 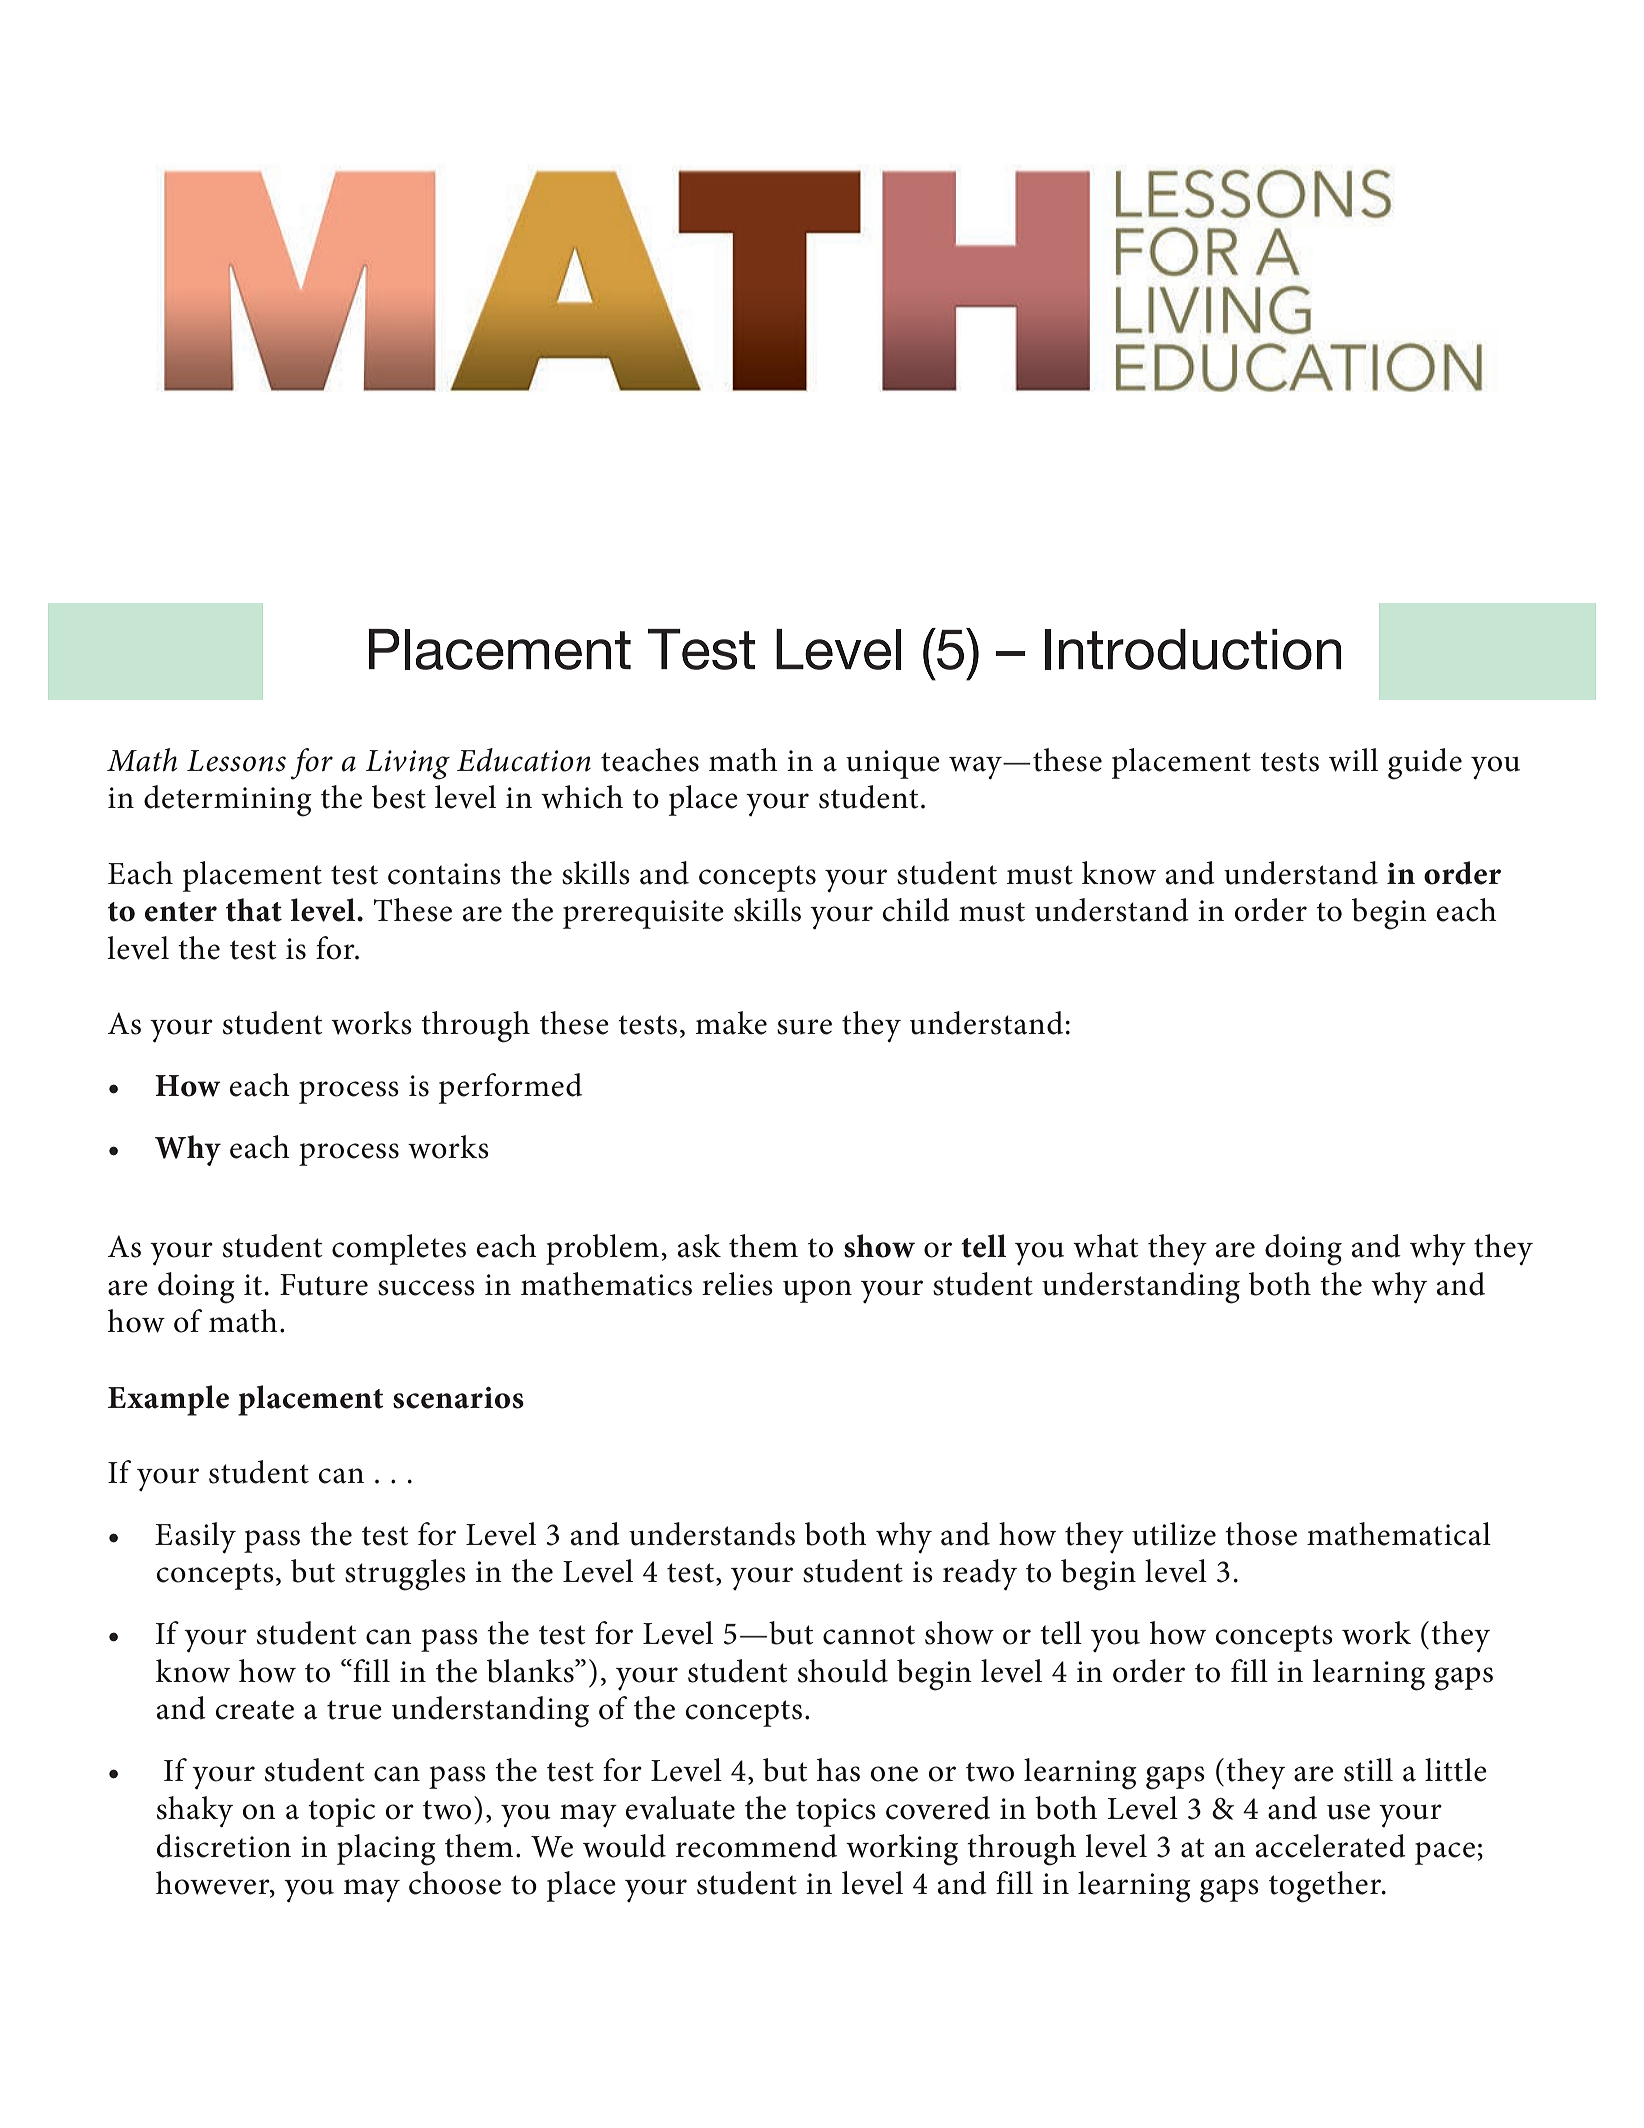 What do you see at coordinates (324, 1285) in the page?
I see `Future` at bounding box center [324, 1285].
